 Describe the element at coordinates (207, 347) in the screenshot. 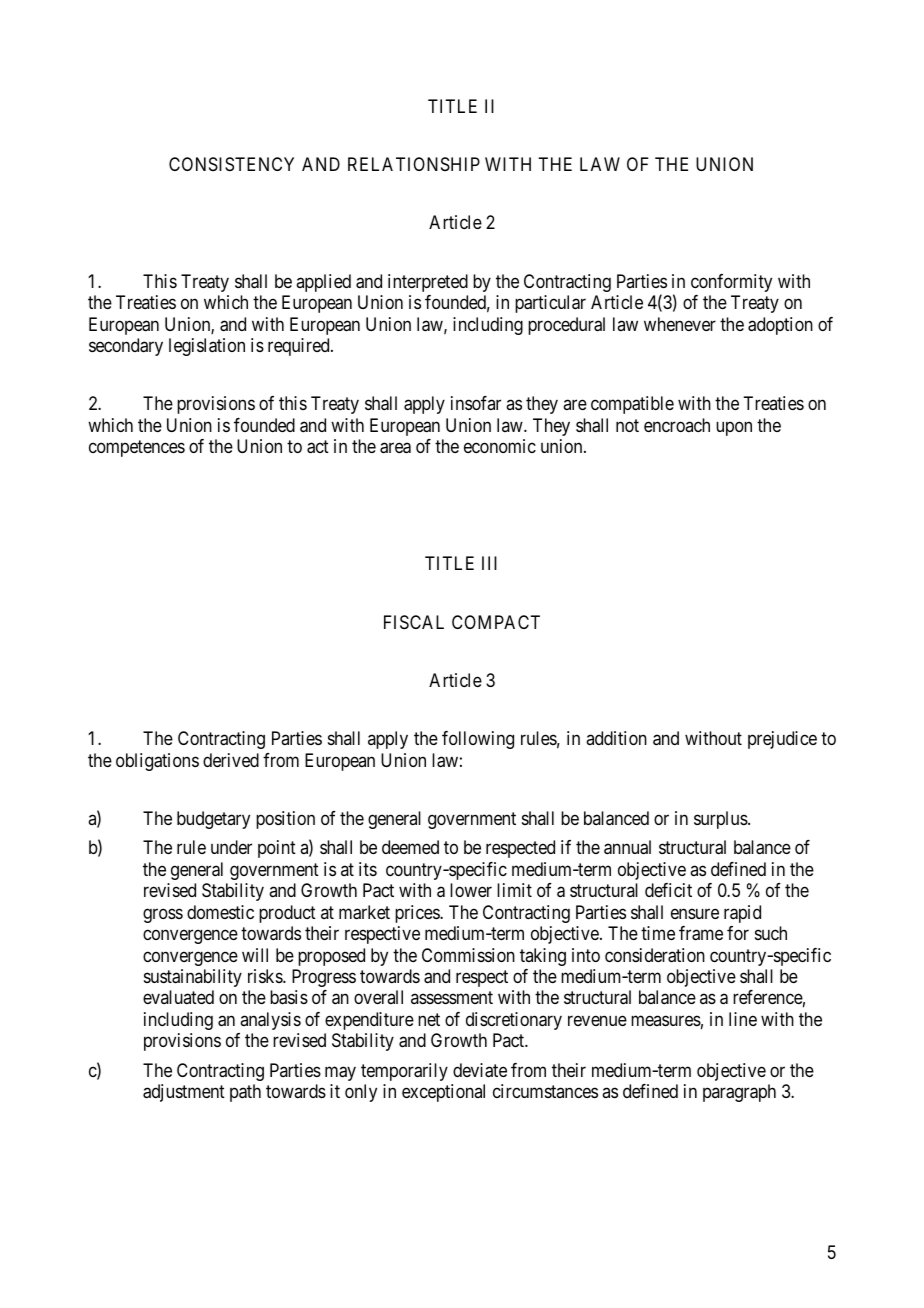

I see `legislation` at that location.
